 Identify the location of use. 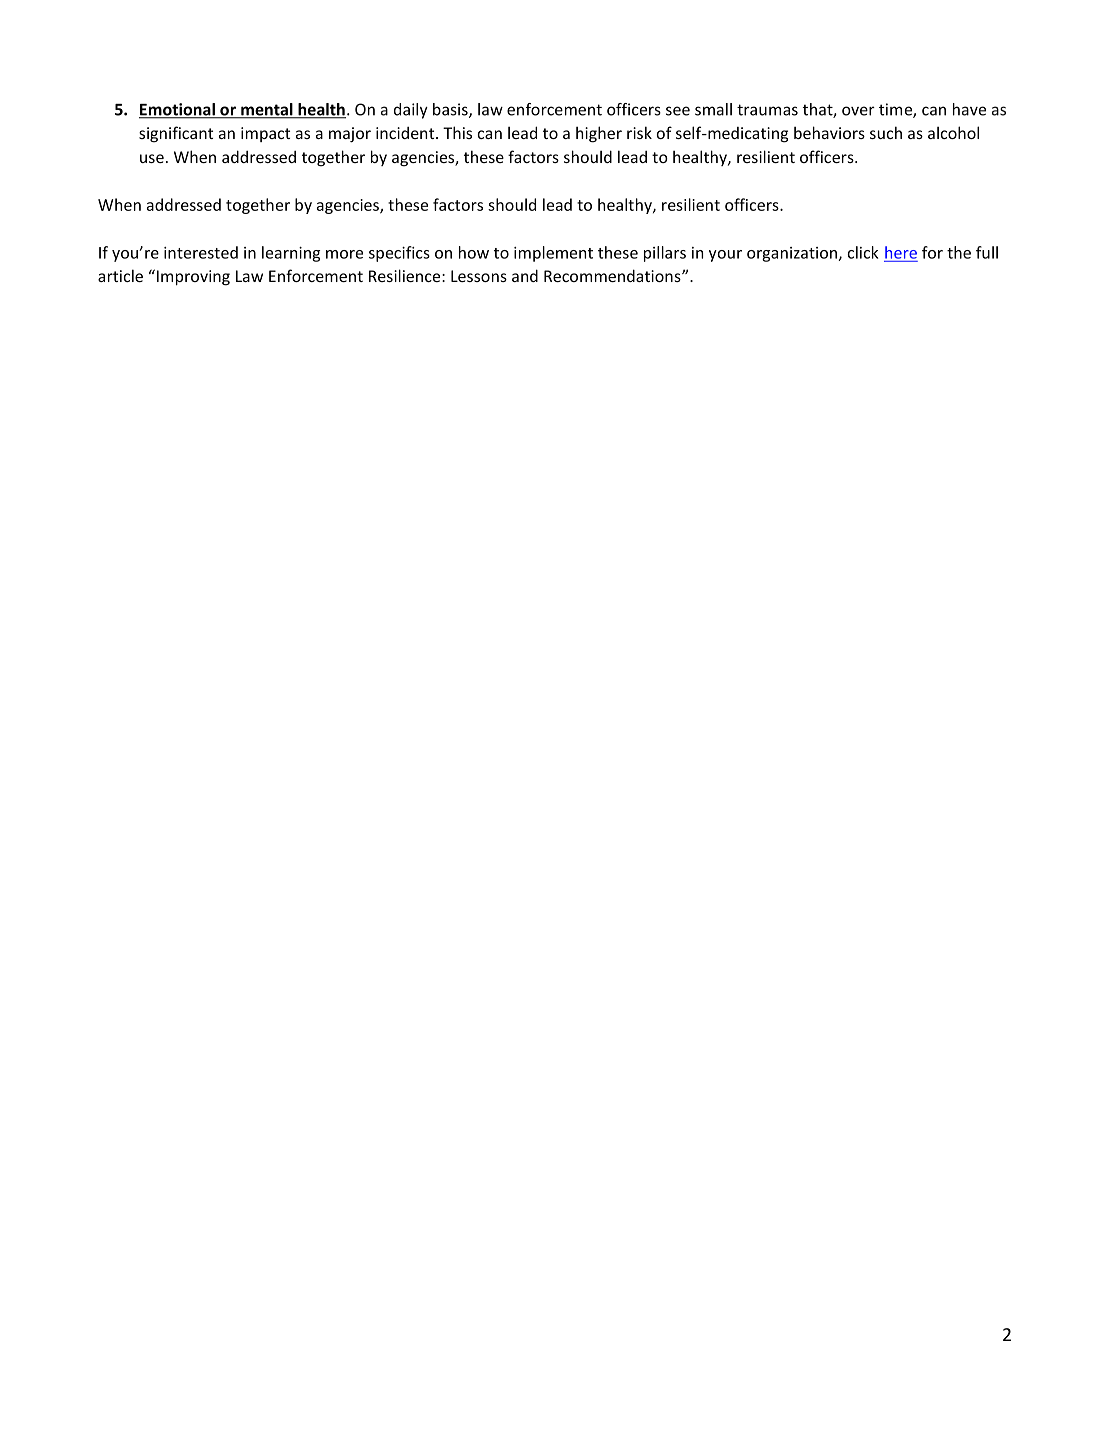
(152, 158).
